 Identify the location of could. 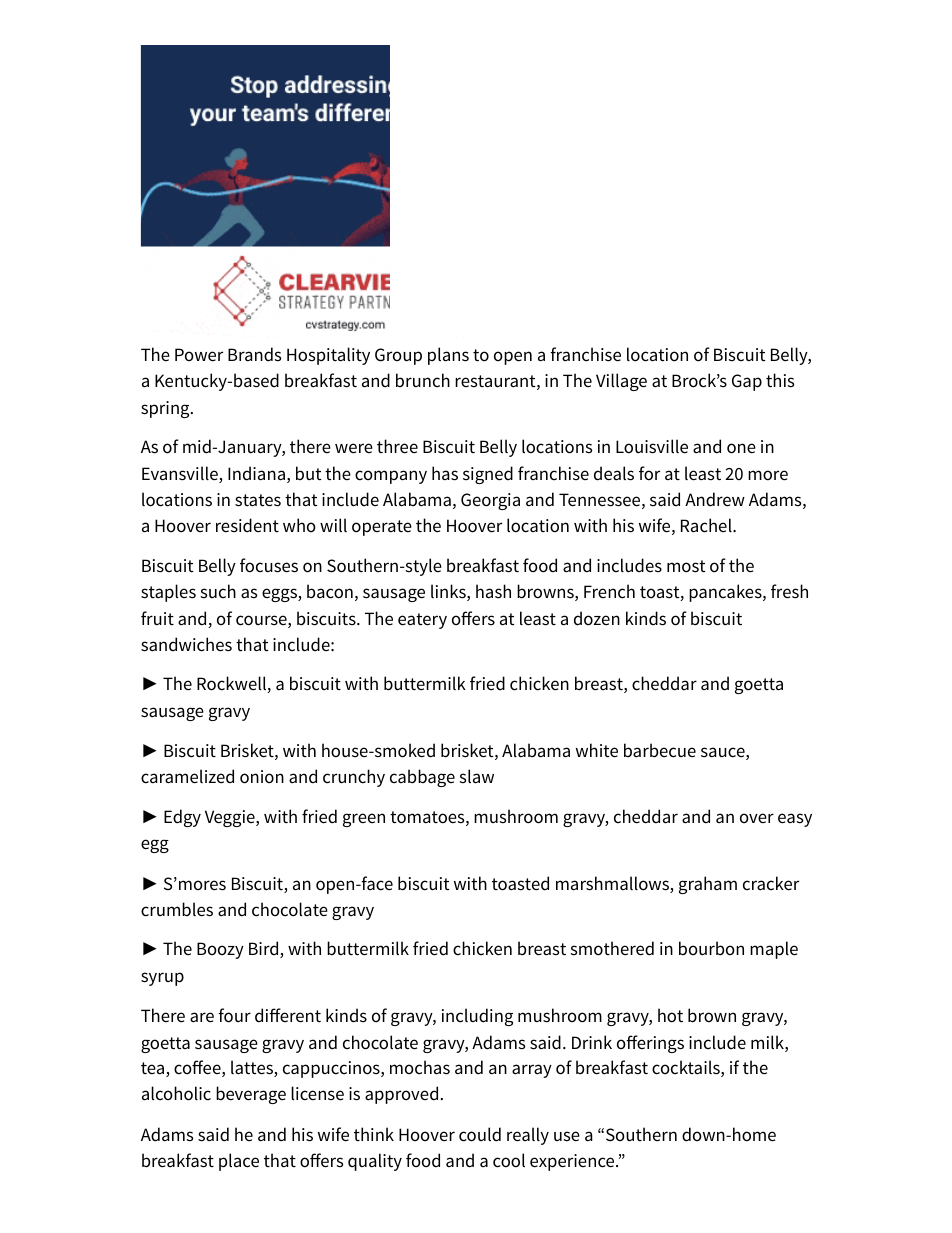
(480, 1134).
